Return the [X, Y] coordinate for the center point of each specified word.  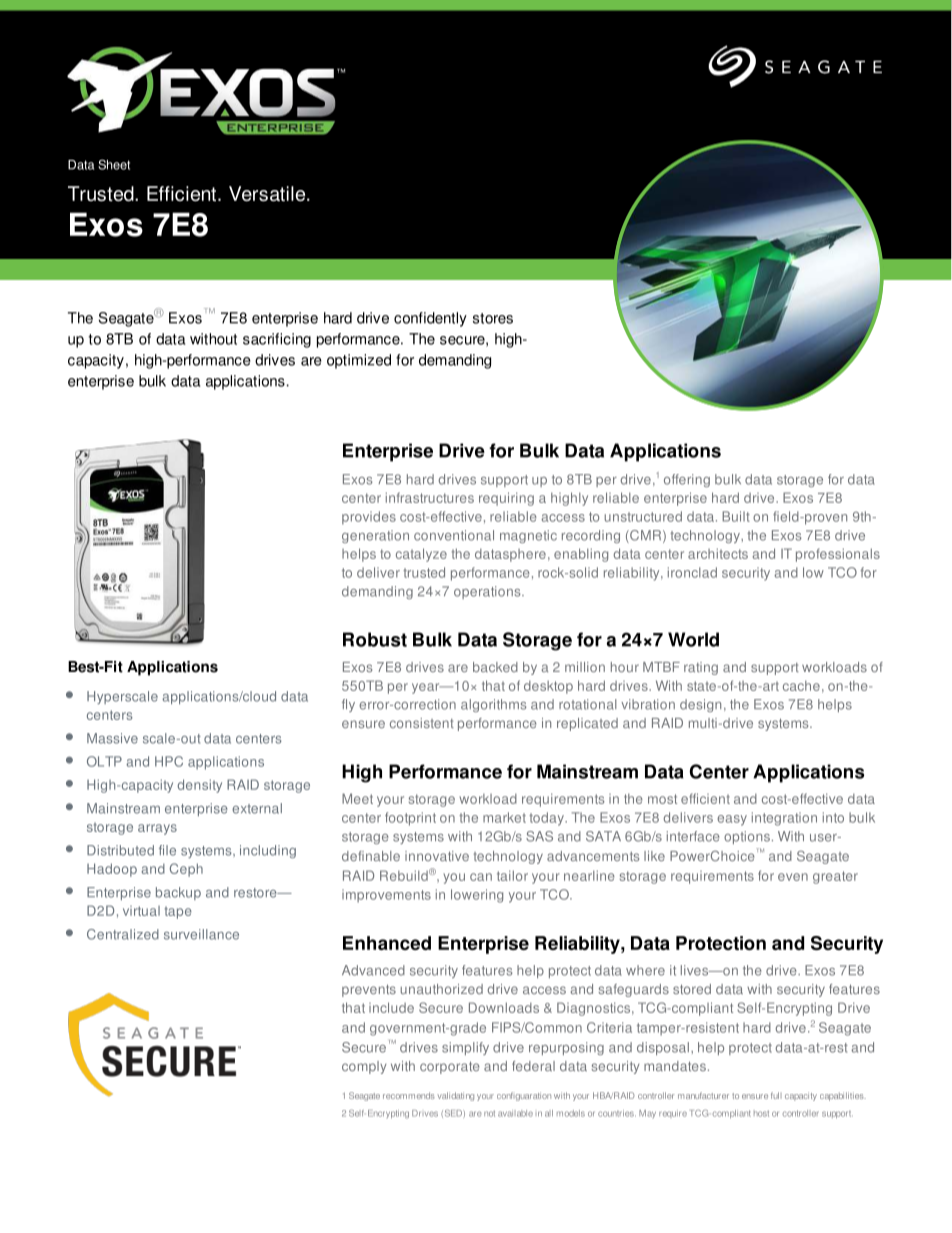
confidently [430, 319]
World [693, 639]
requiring [506, 499]
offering [687, 480]
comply [364, 1067]
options [747, 837]
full [776, 1095]
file [167, 850]
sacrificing [277, 340]
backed [495, 667]
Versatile [268, 193]
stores [493, 318]
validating [455, 1096]
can [481, 877]
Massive [112, 738]
